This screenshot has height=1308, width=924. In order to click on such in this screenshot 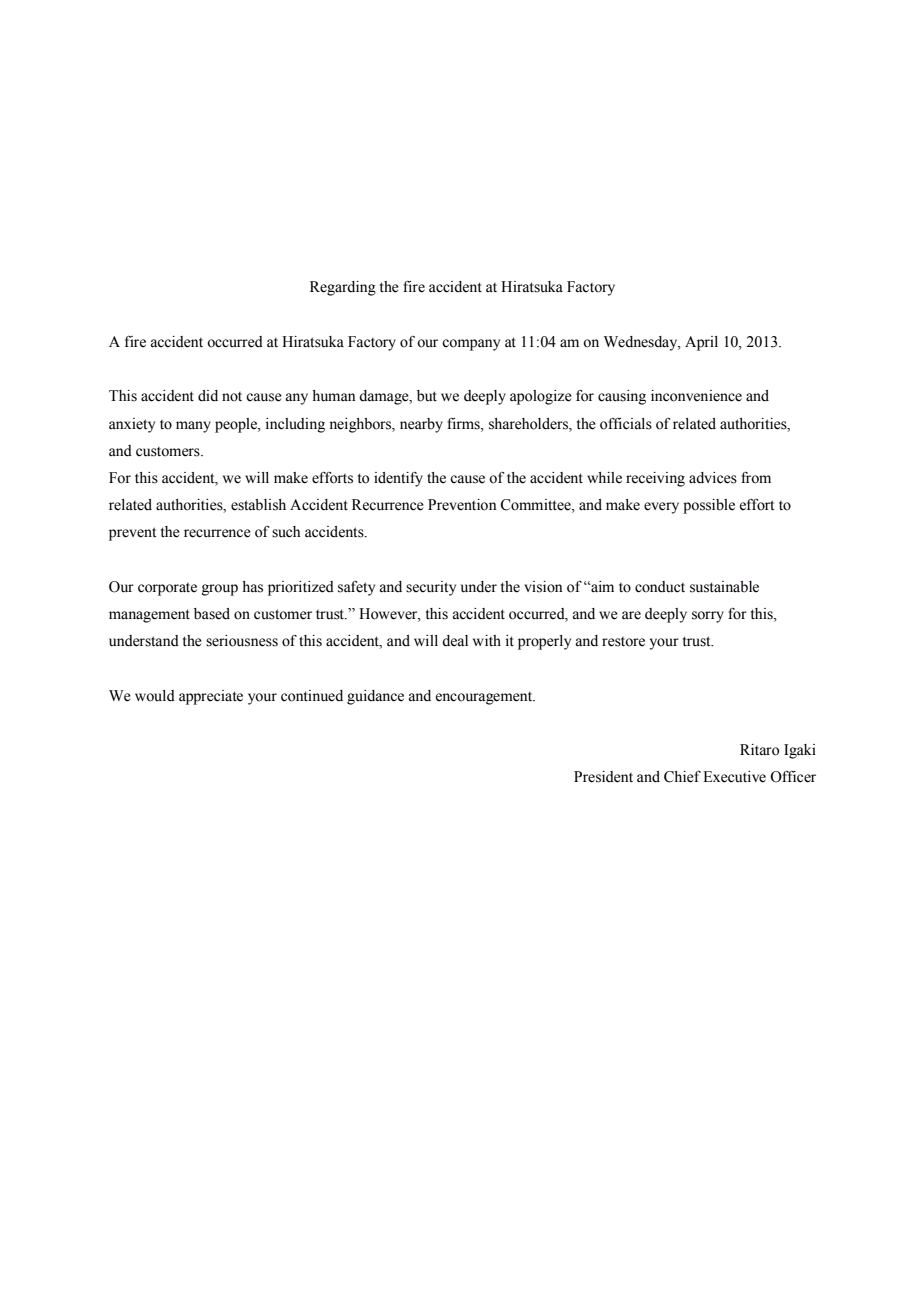, I will do `click(286, 532)`.
